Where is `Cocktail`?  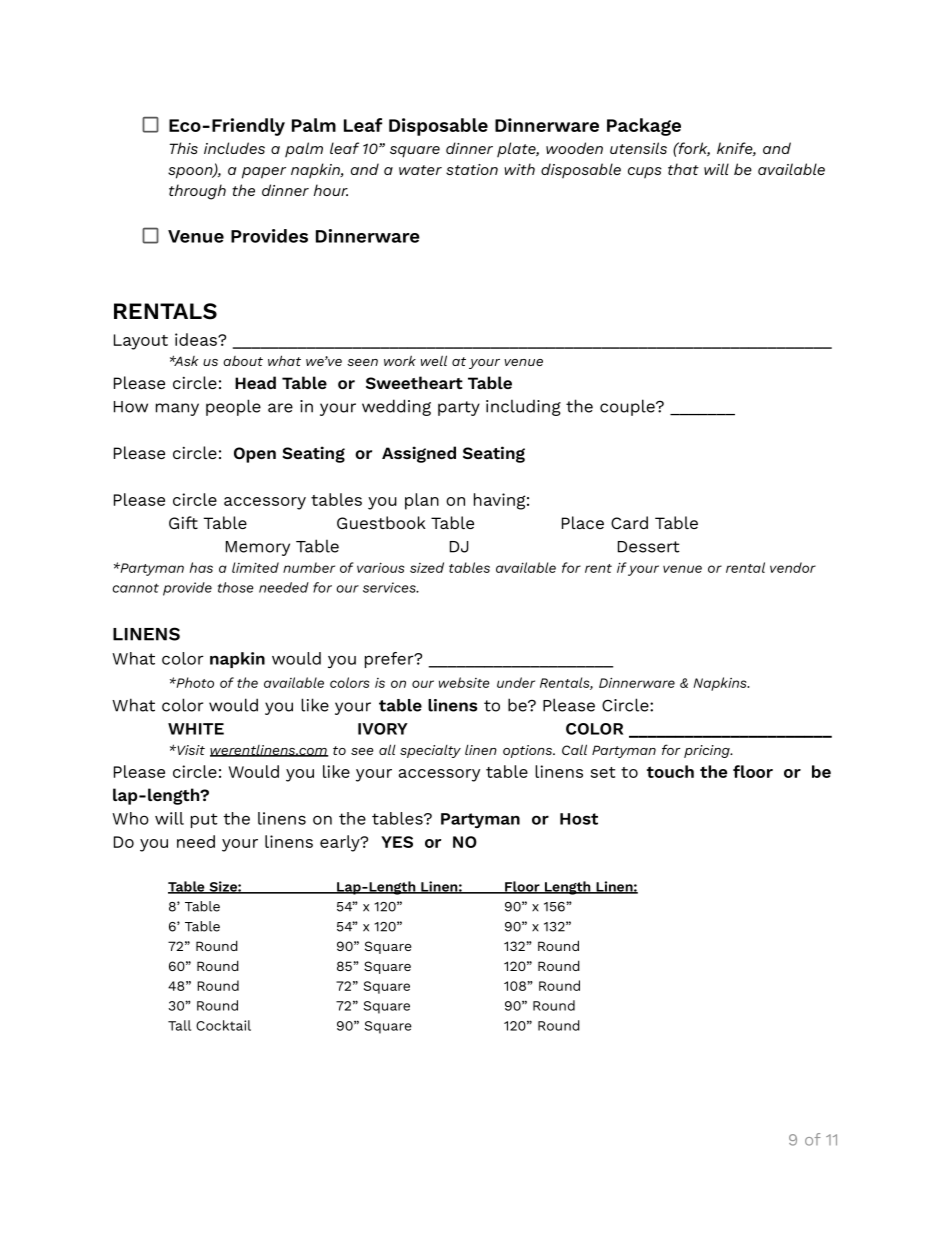 Cocktail is located at coordinates (223, 1025).
